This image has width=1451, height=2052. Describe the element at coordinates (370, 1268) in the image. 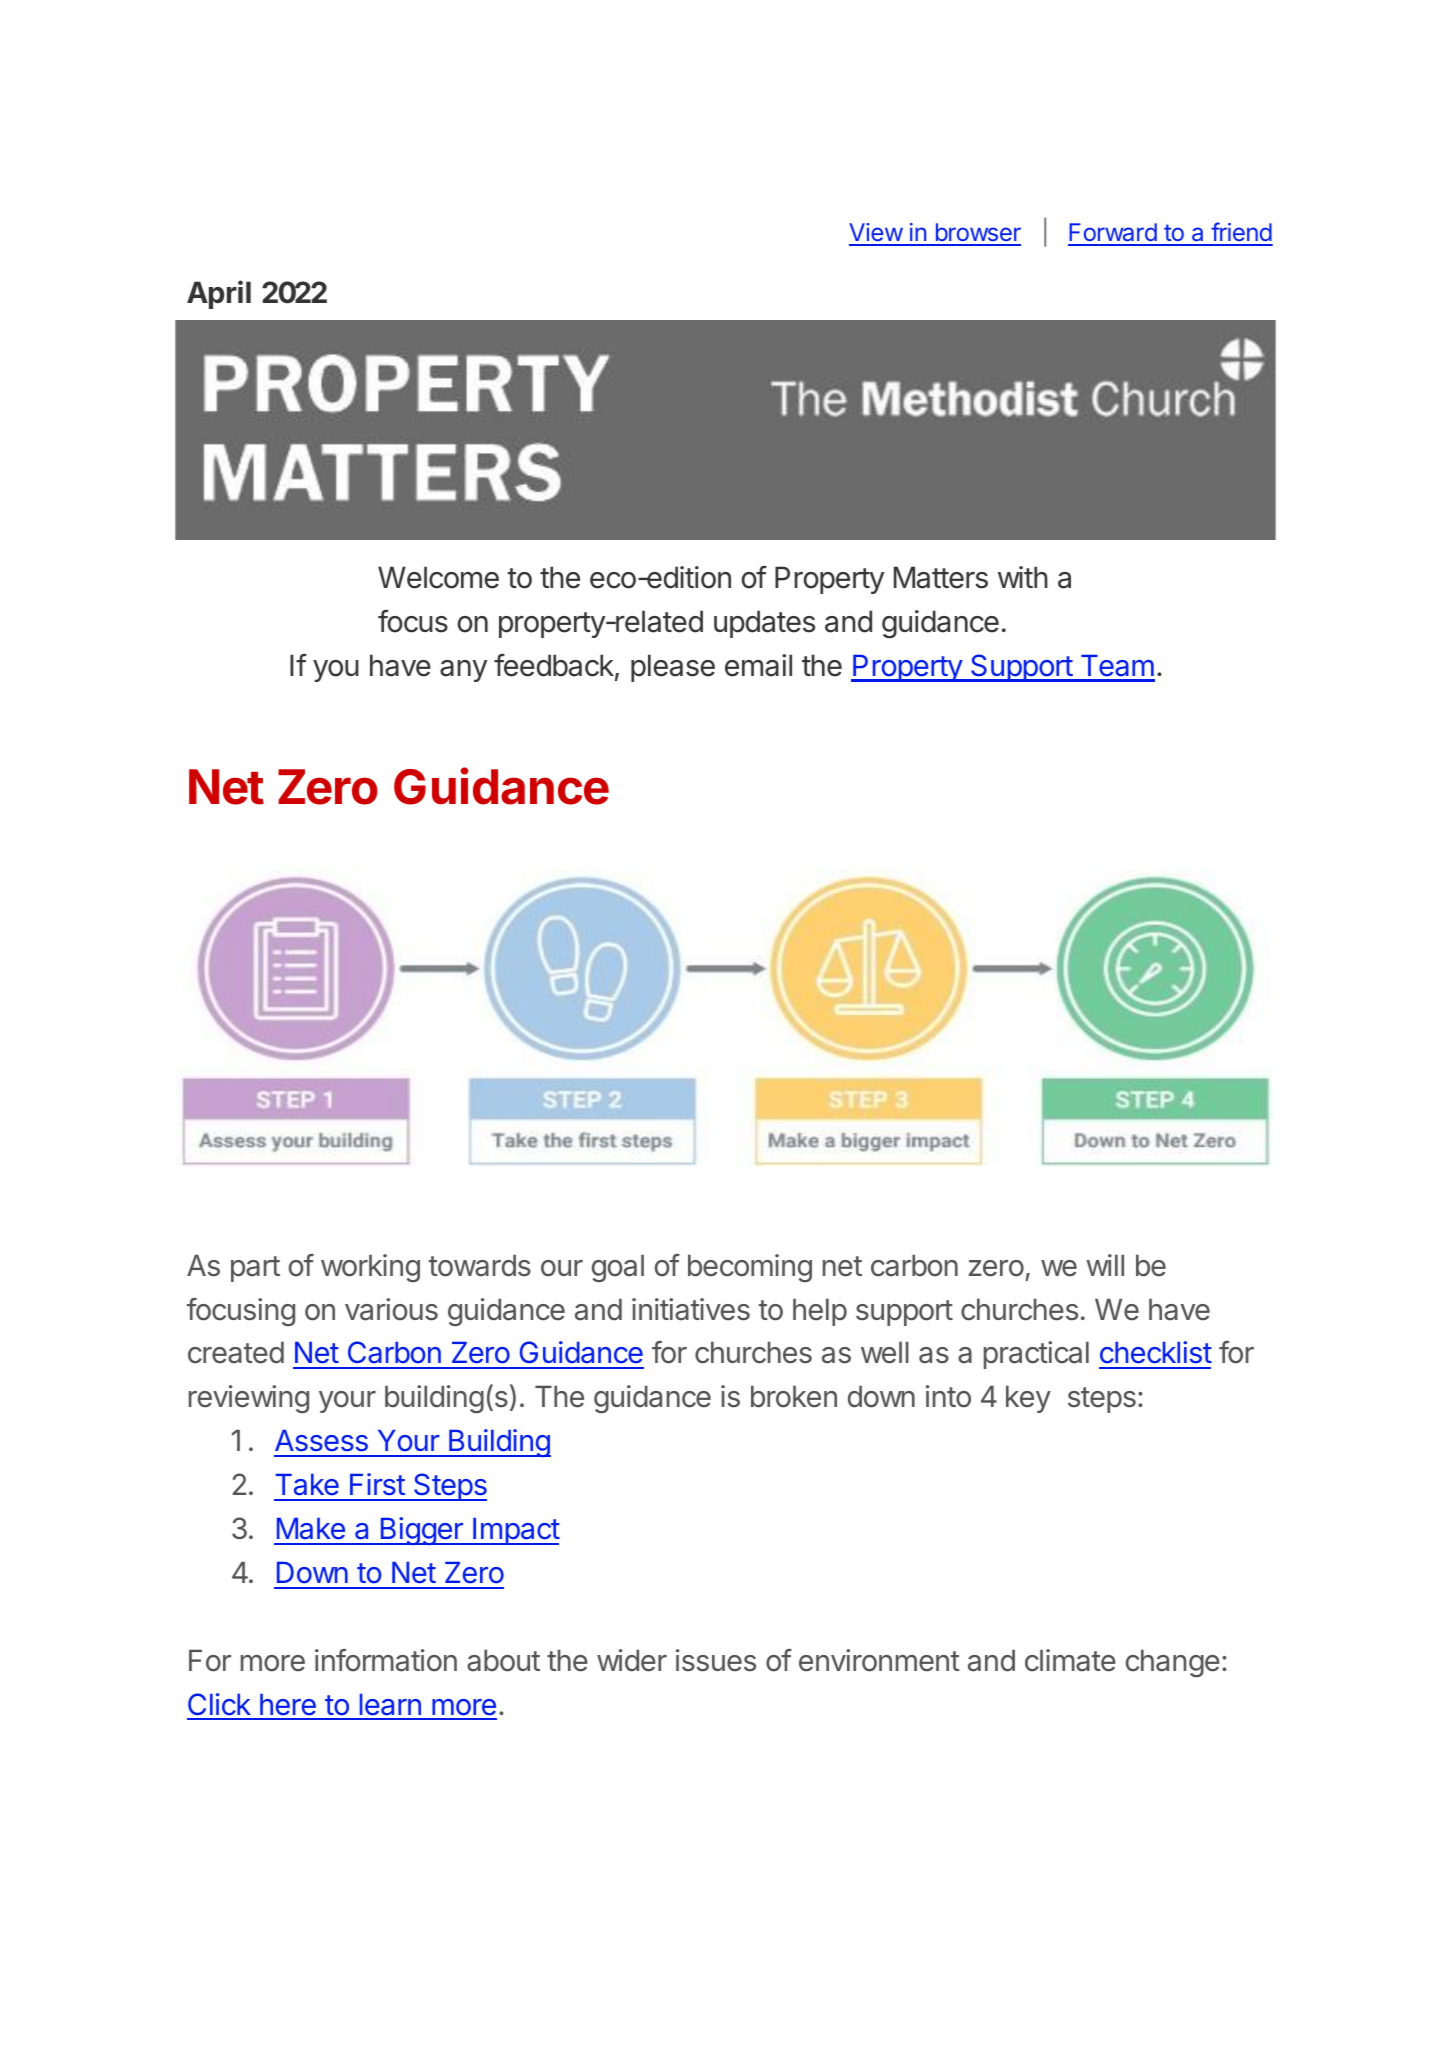

I see `working` at that location.
